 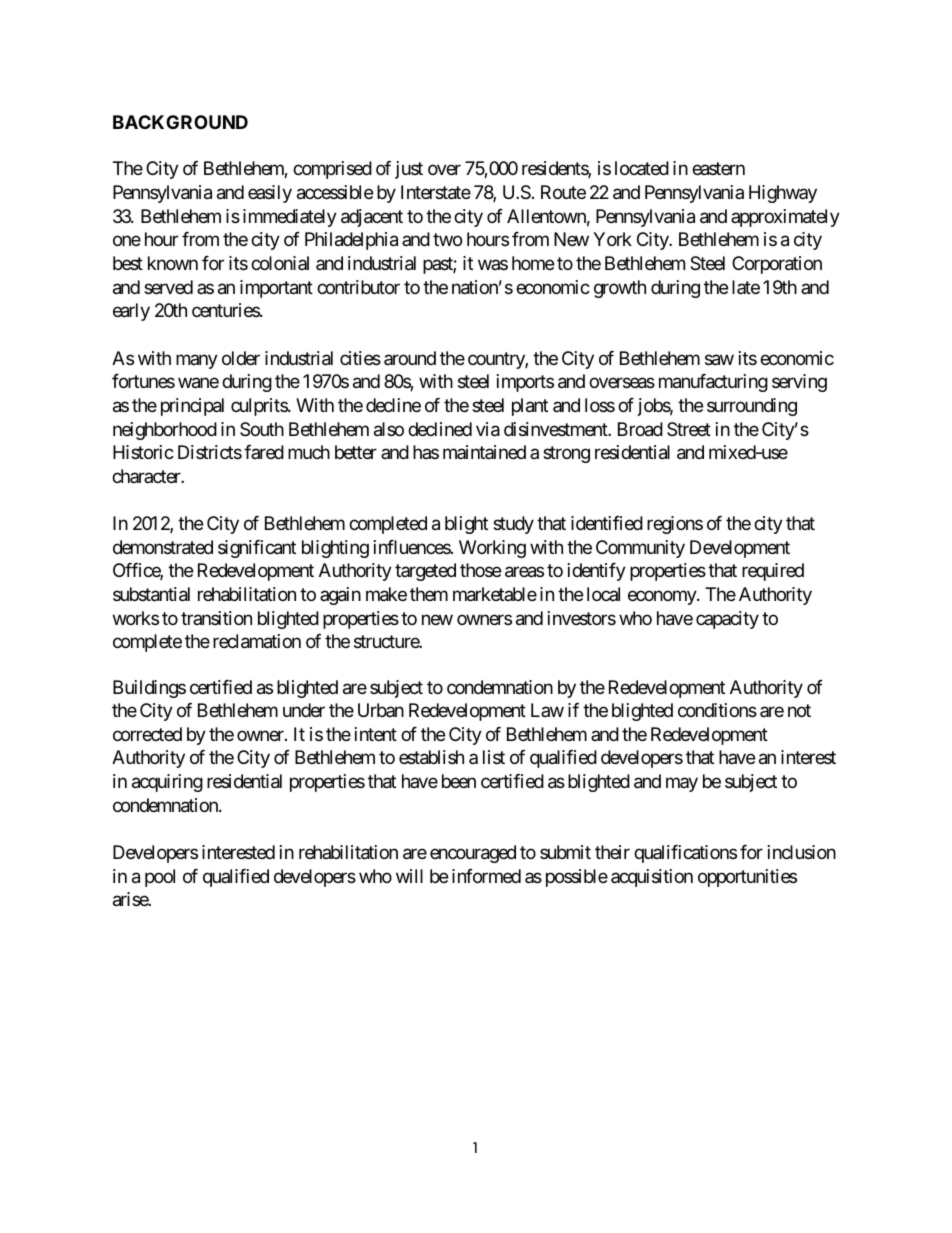 I want to click on acquisition, so click(x=652, y=878).
